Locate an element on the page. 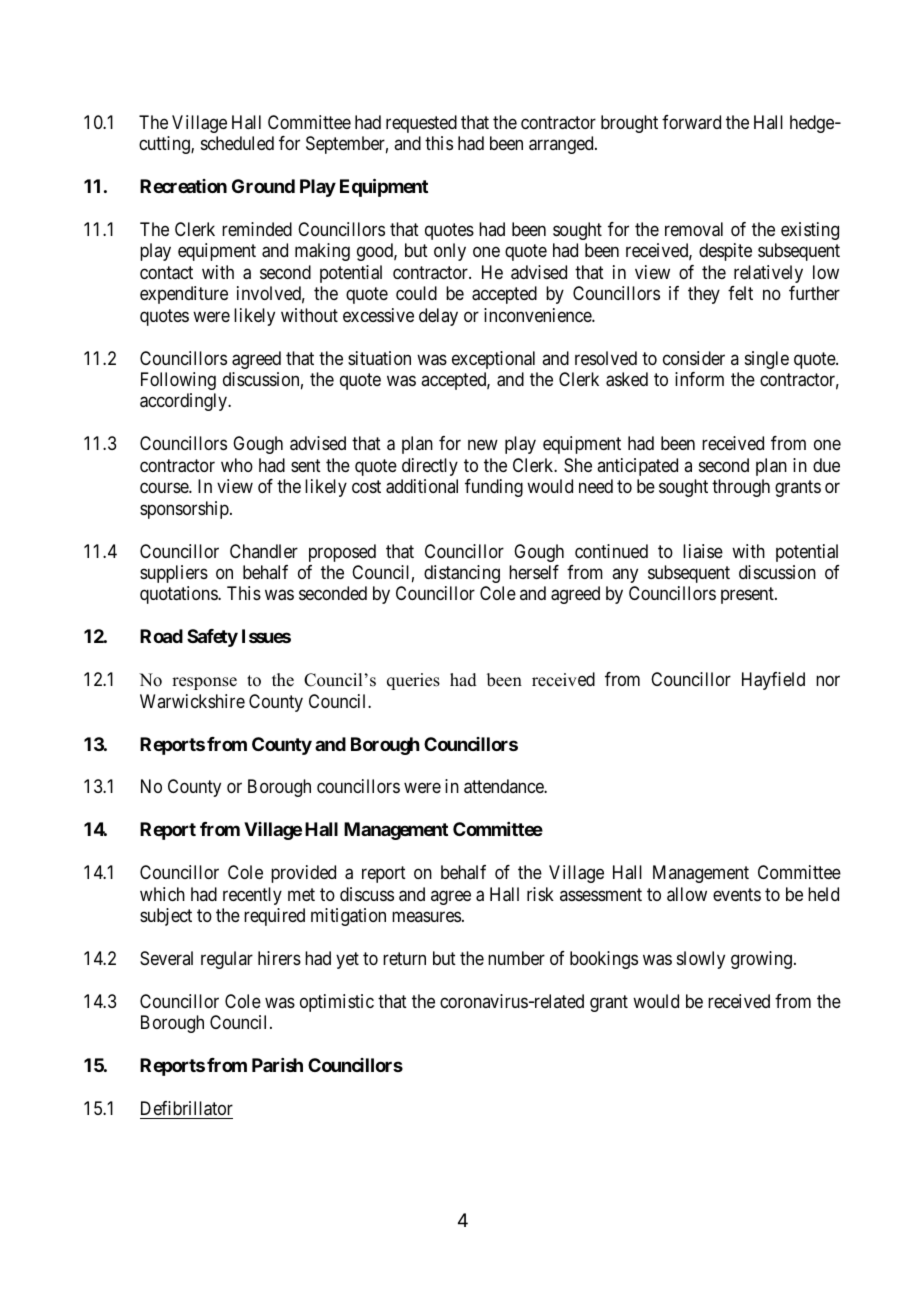 The height and width of the image is (1308, 924). Parish is located at coordinates (277, 1065).
